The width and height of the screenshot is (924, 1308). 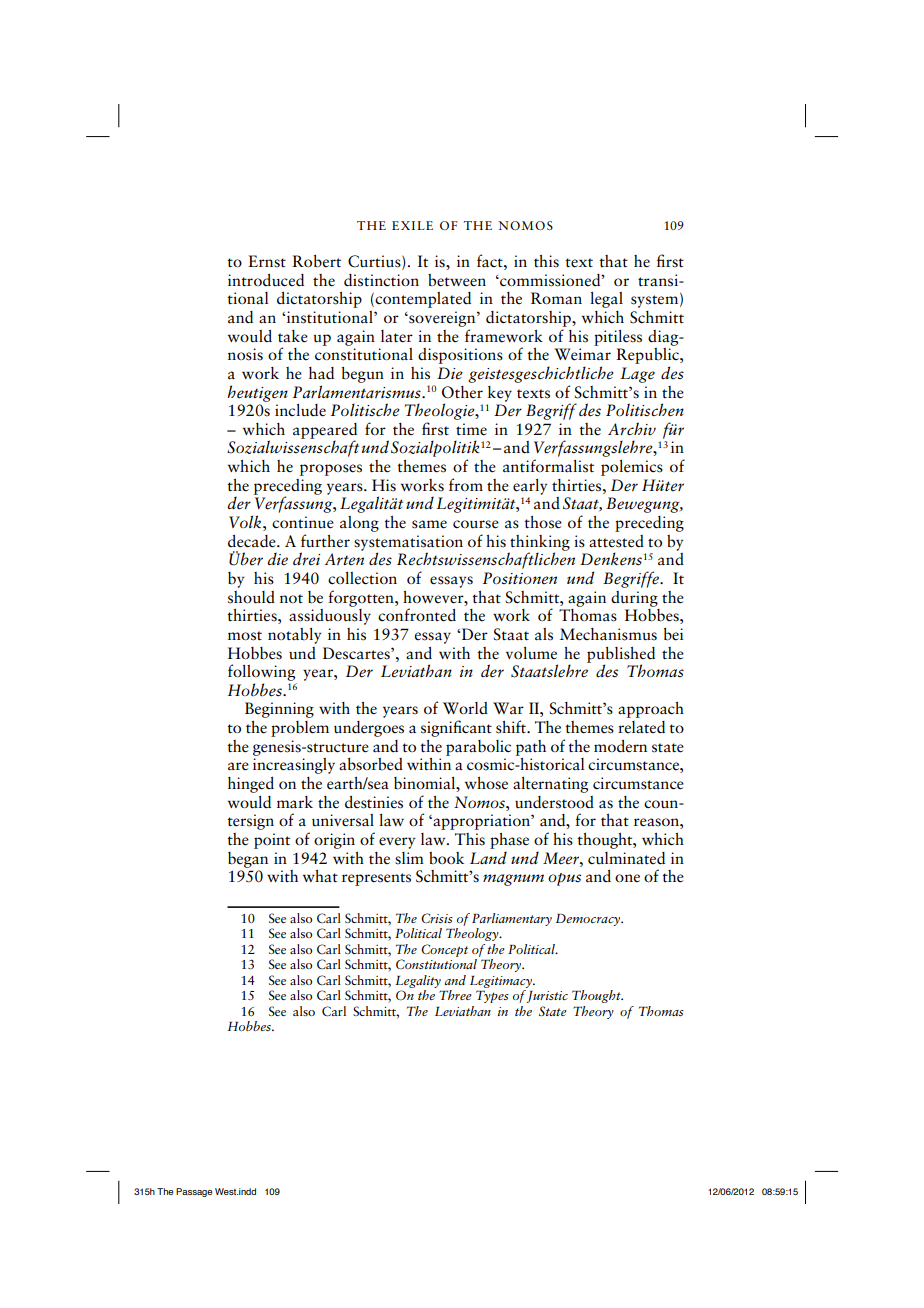 I want to click on Concept, so click(x=444, y=950).
